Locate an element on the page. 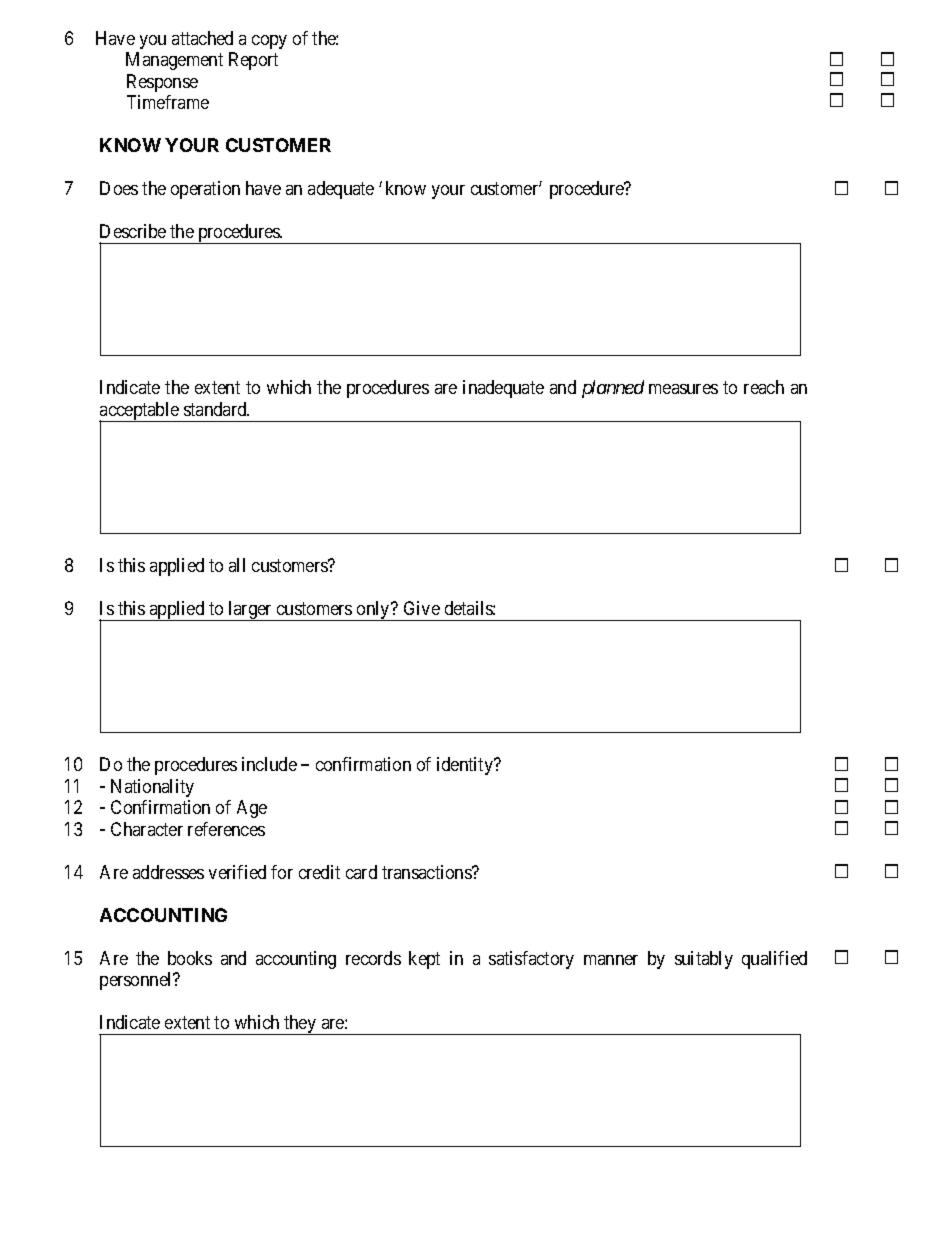 This image has height=1233, width=952. all is located at coordinates (237, 565).
